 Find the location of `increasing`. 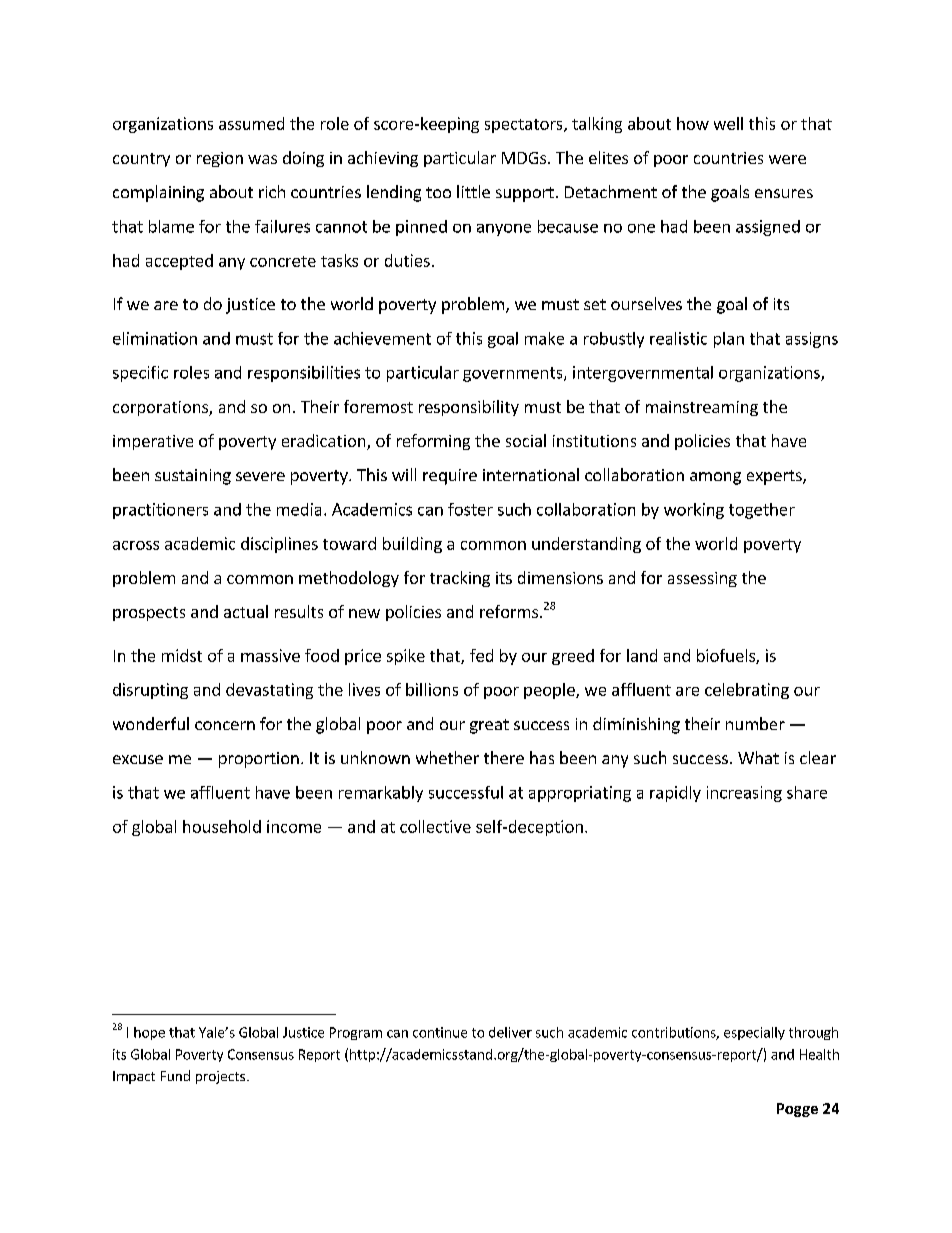

increasing is located at coordinates (744, 794).
